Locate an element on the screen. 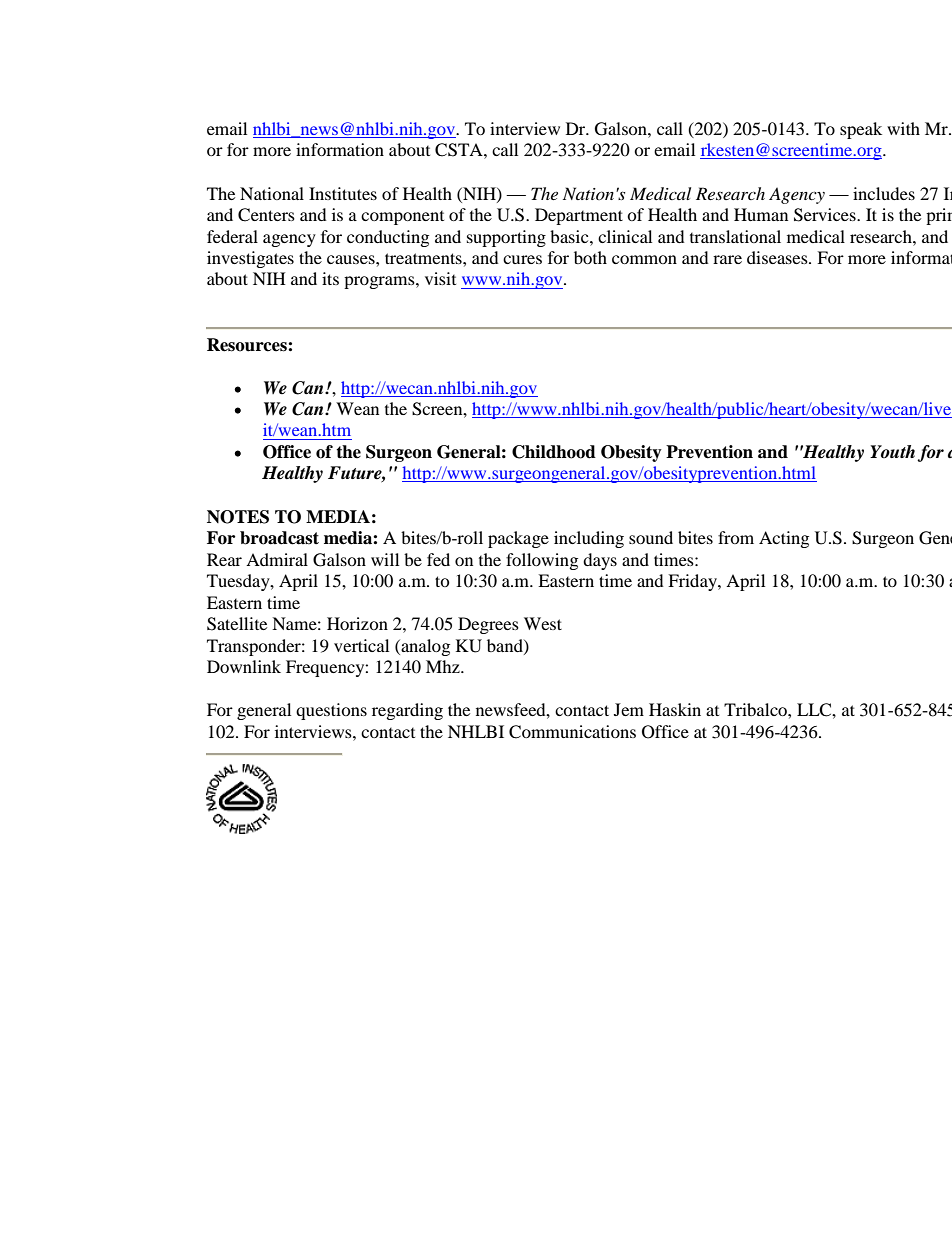 This screenshot has width=952, height=1233. its is located at coordinates (330, 278).
